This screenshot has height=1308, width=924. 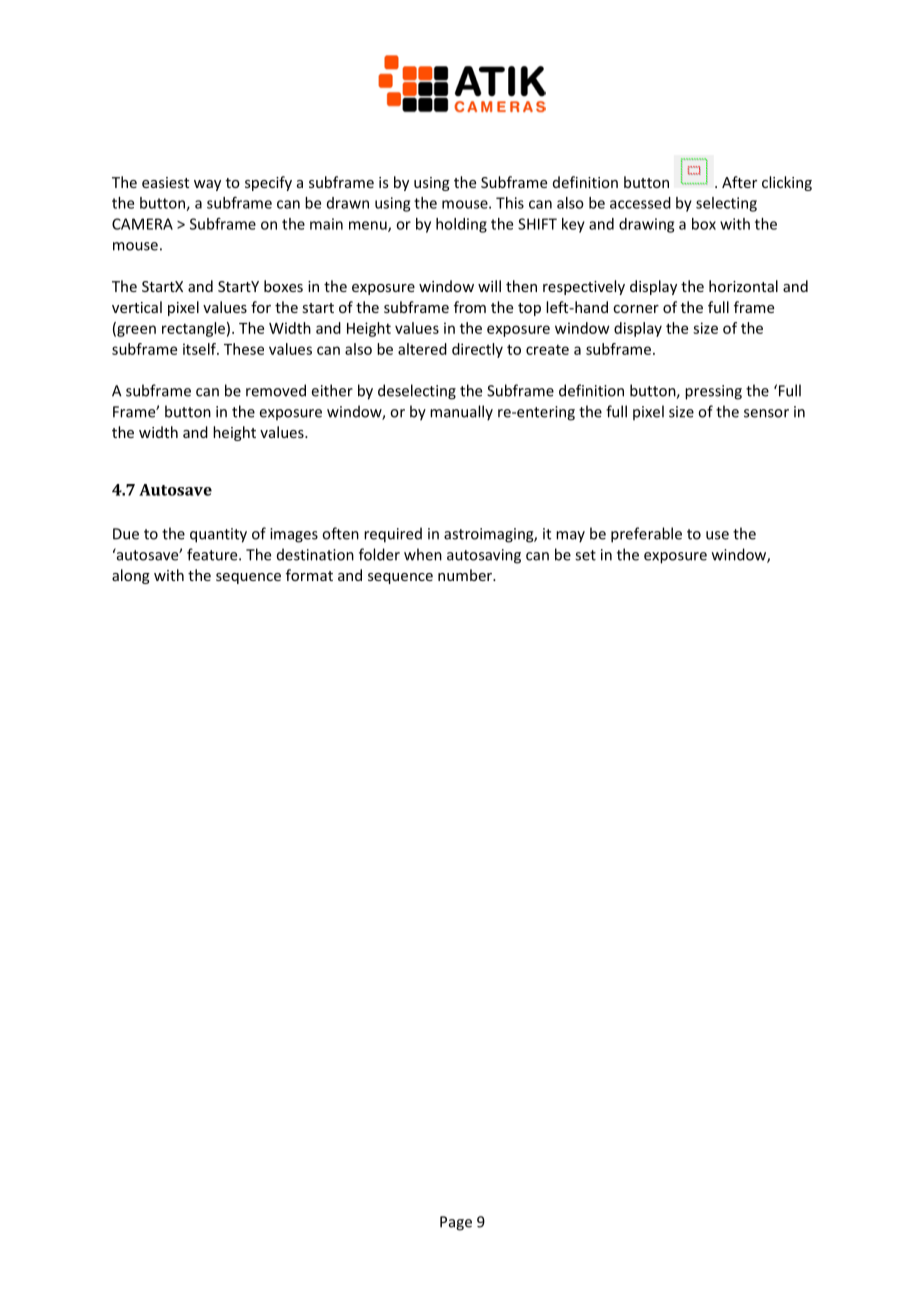 I want to click on set, so click(x=585, y=555).
